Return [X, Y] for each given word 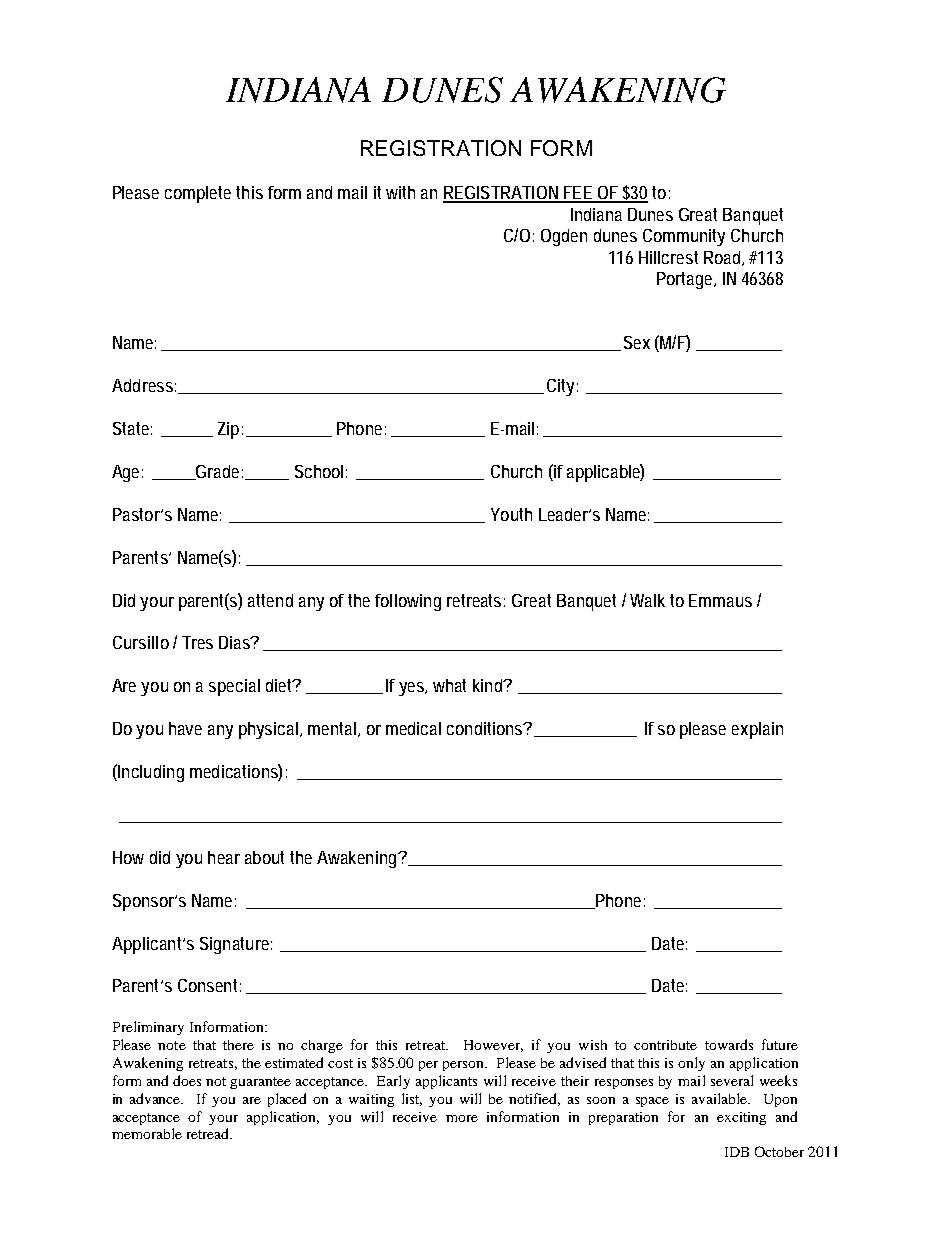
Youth [511, 514]
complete [198, 194]
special [234, 687]
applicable [605, 473]
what [449, 685]
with [400, 192]
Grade [218, 472]
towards [729, 1044]
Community [684, 237]
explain [757, 730]
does [187, 1080]
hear [224, 857]
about [264, 857]
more [462, 1118]
